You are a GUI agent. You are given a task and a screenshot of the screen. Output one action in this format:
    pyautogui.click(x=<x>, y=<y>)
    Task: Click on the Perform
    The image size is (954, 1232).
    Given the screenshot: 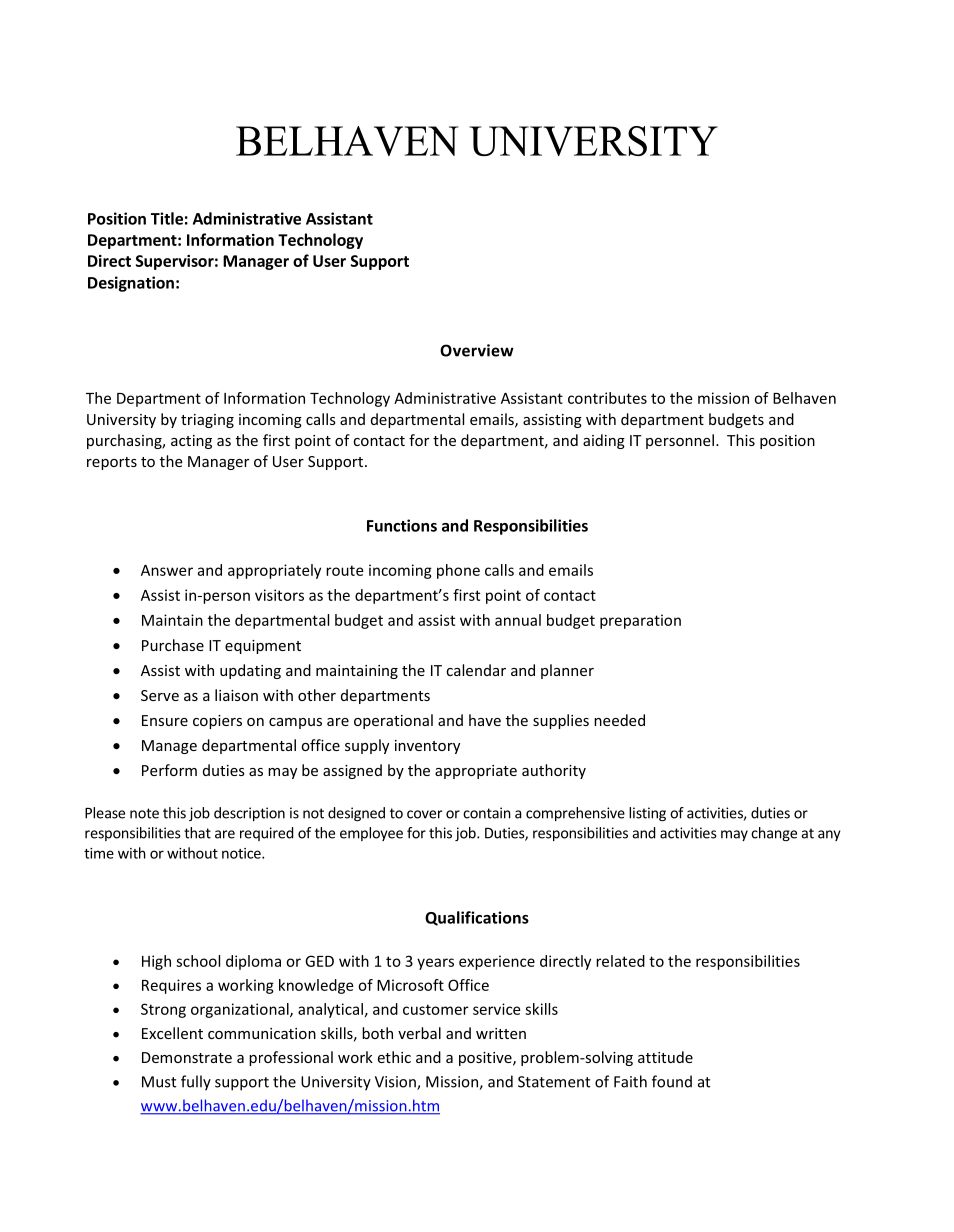 What is the action you would take?
    pyautogui.click(x=169, y=770)
